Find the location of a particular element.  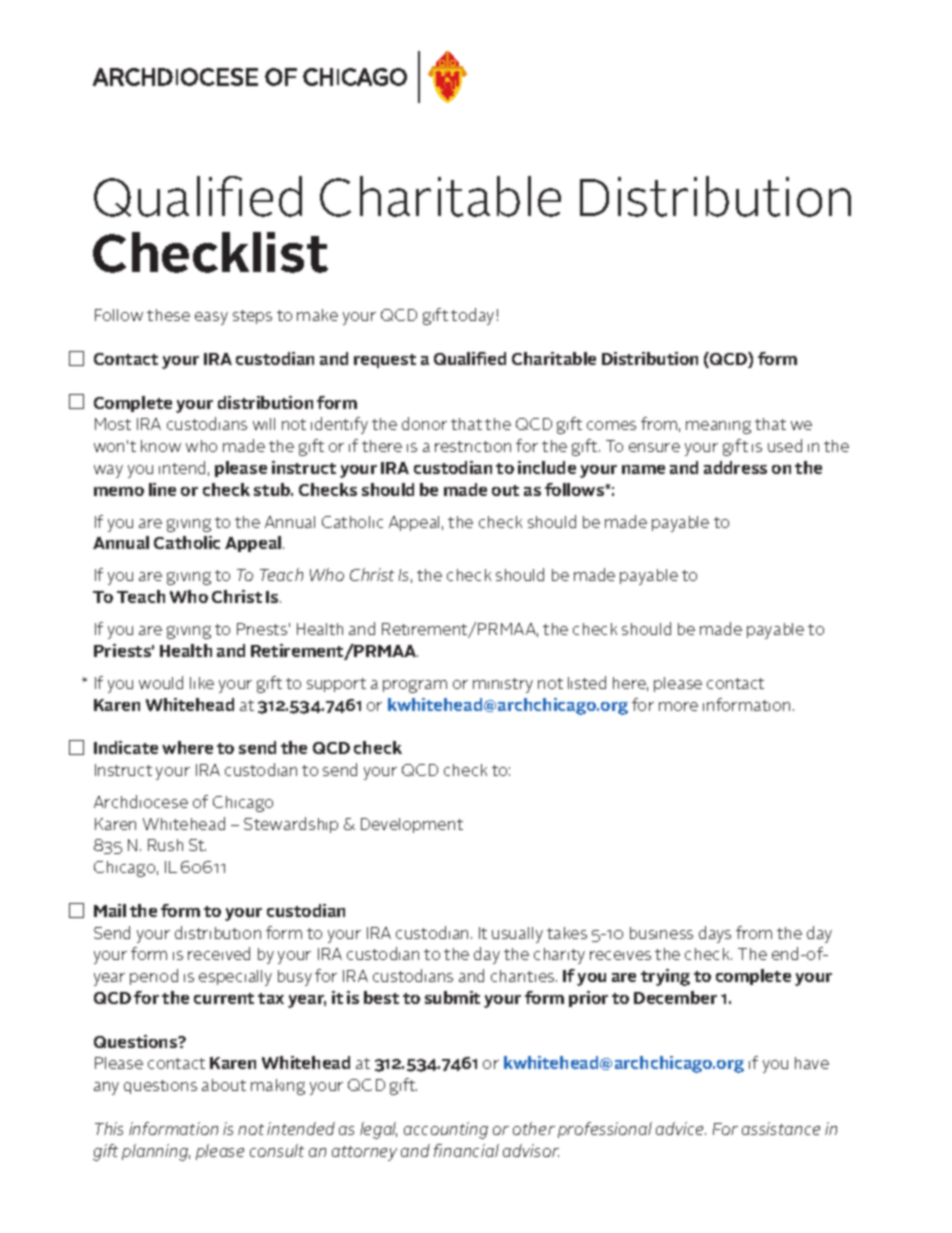

planning is located at coordinates (156, 1152).
